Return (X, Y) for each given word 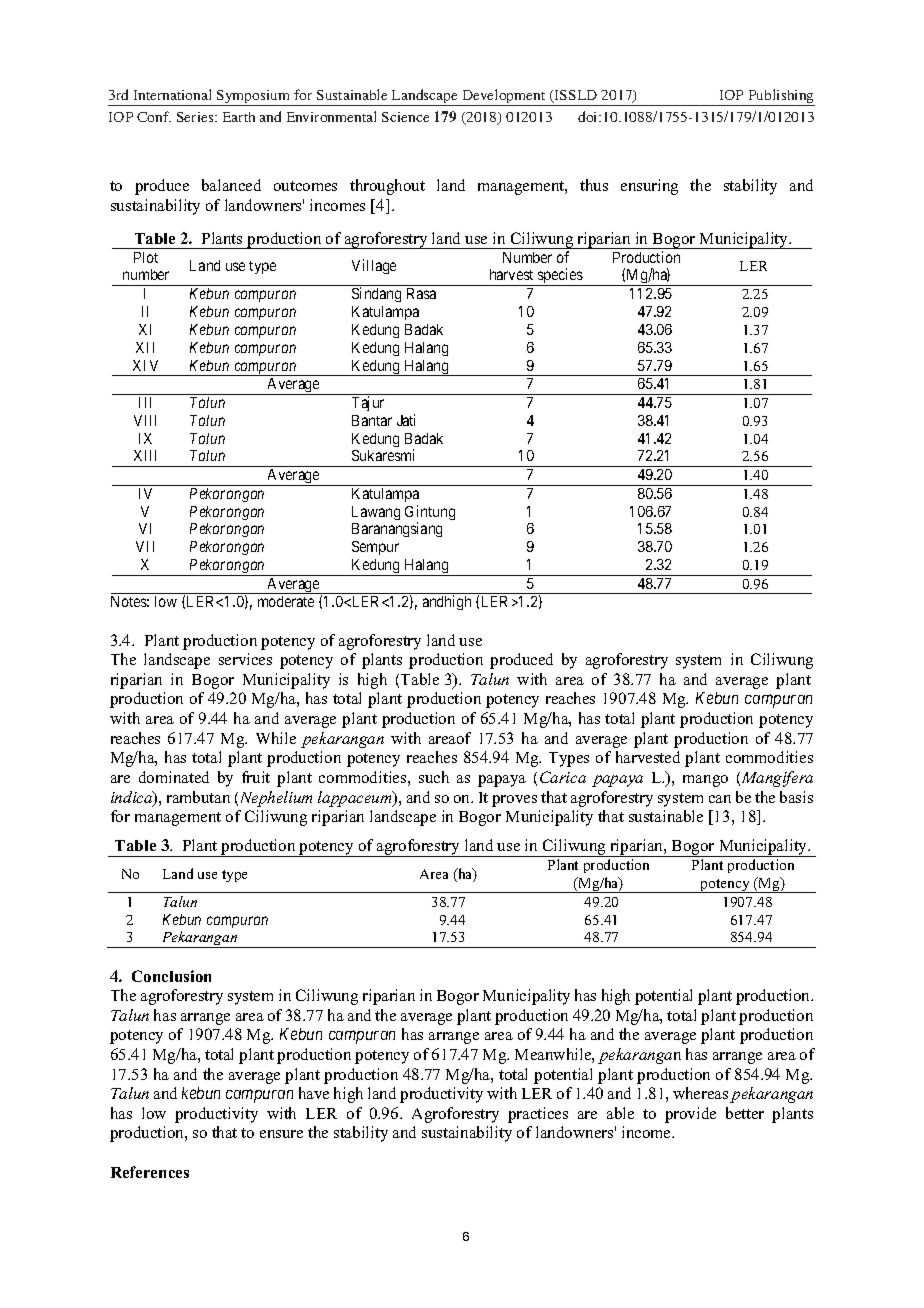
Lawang (376, 513)
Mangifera (776, 779)
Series (196, 117)
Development (504, 97)
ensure (281, 1134)
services (245, 659)
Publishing (780, 97)
